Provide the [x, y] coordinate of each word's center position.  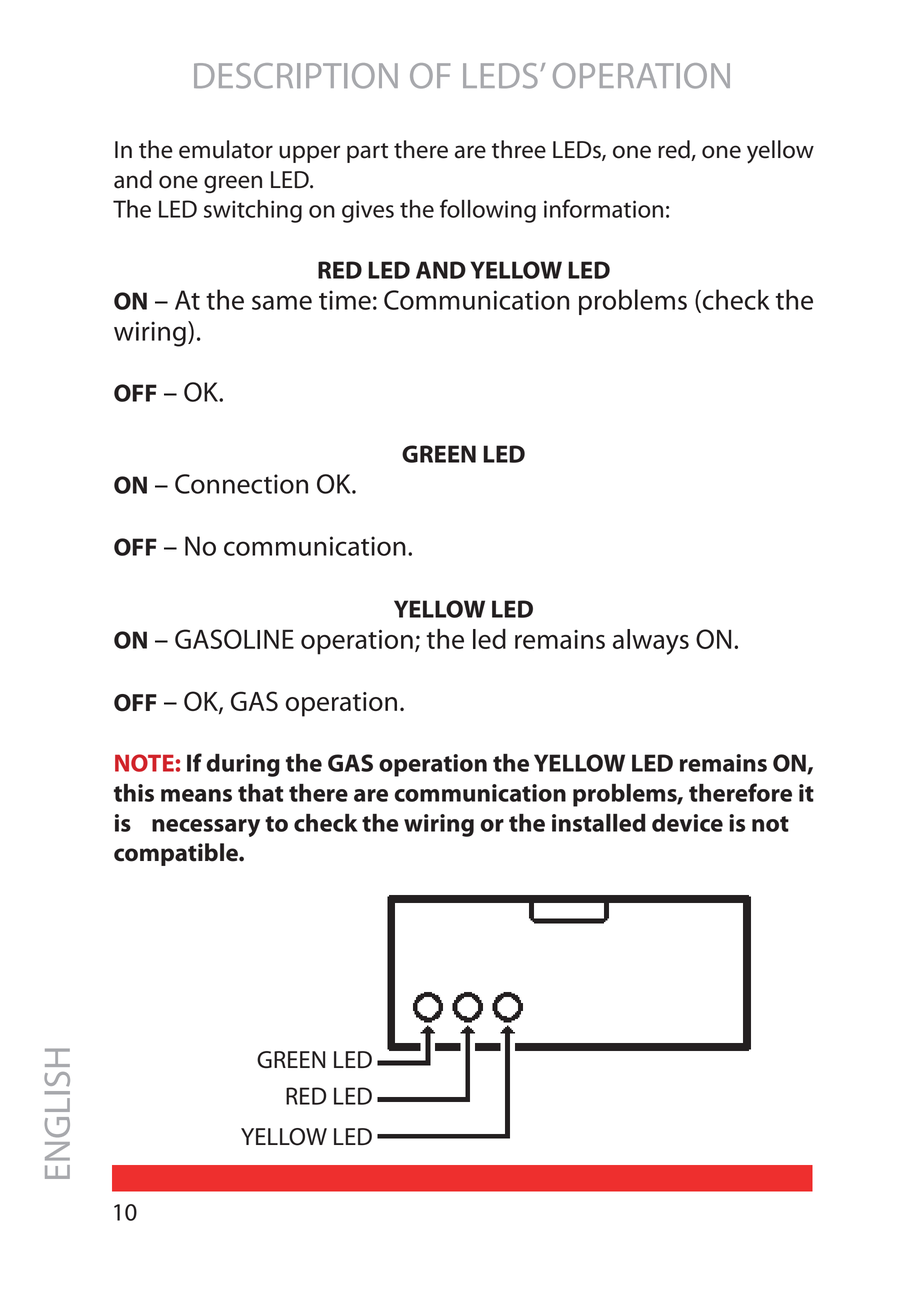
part [367, 153]
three [519, 149]
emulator [226, 149]
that [260, 793]
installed [599, 823]
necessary [206, 828]
